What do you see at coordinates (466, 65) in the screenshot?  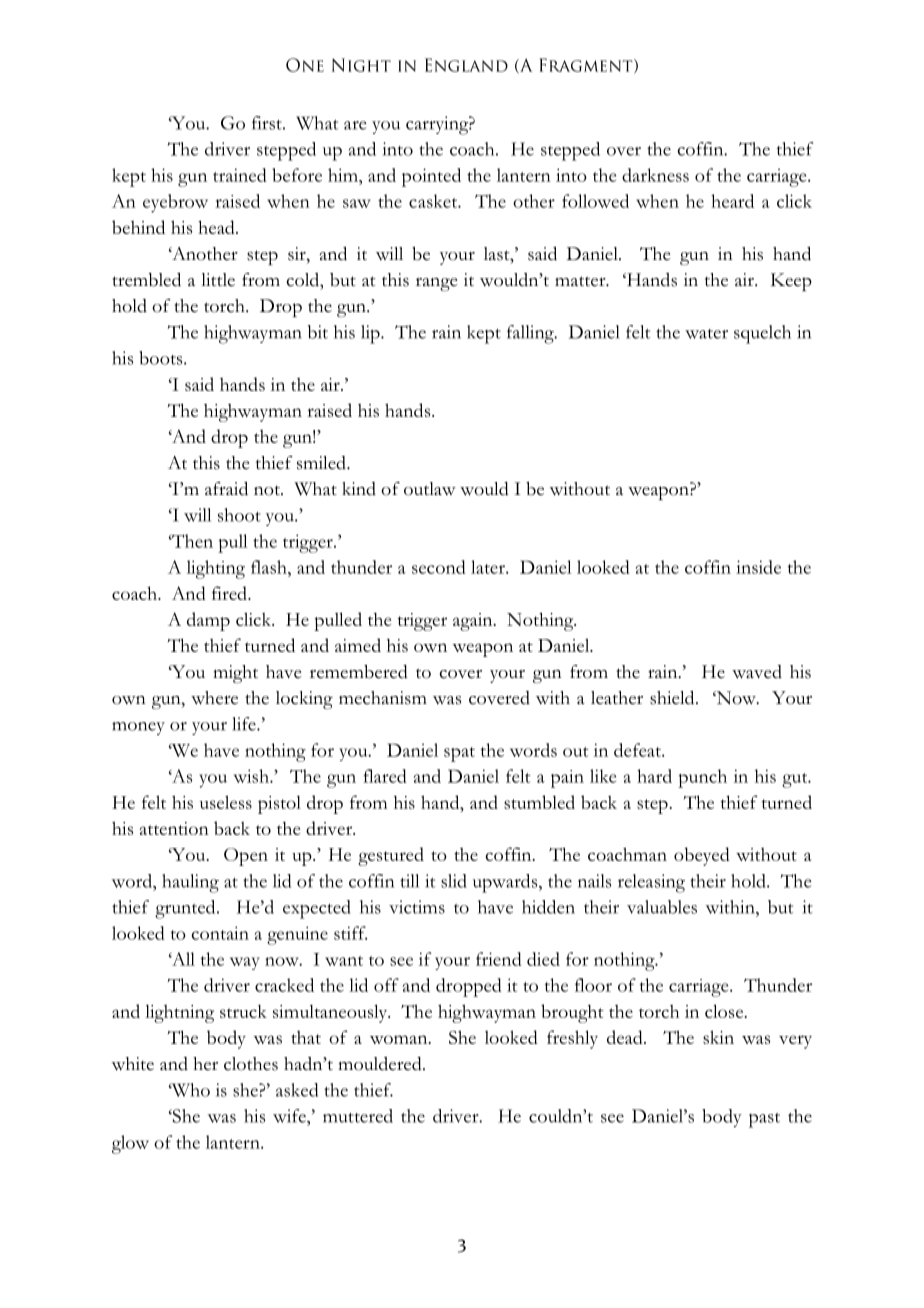 I see `England` at bounding box center [466, 65].
